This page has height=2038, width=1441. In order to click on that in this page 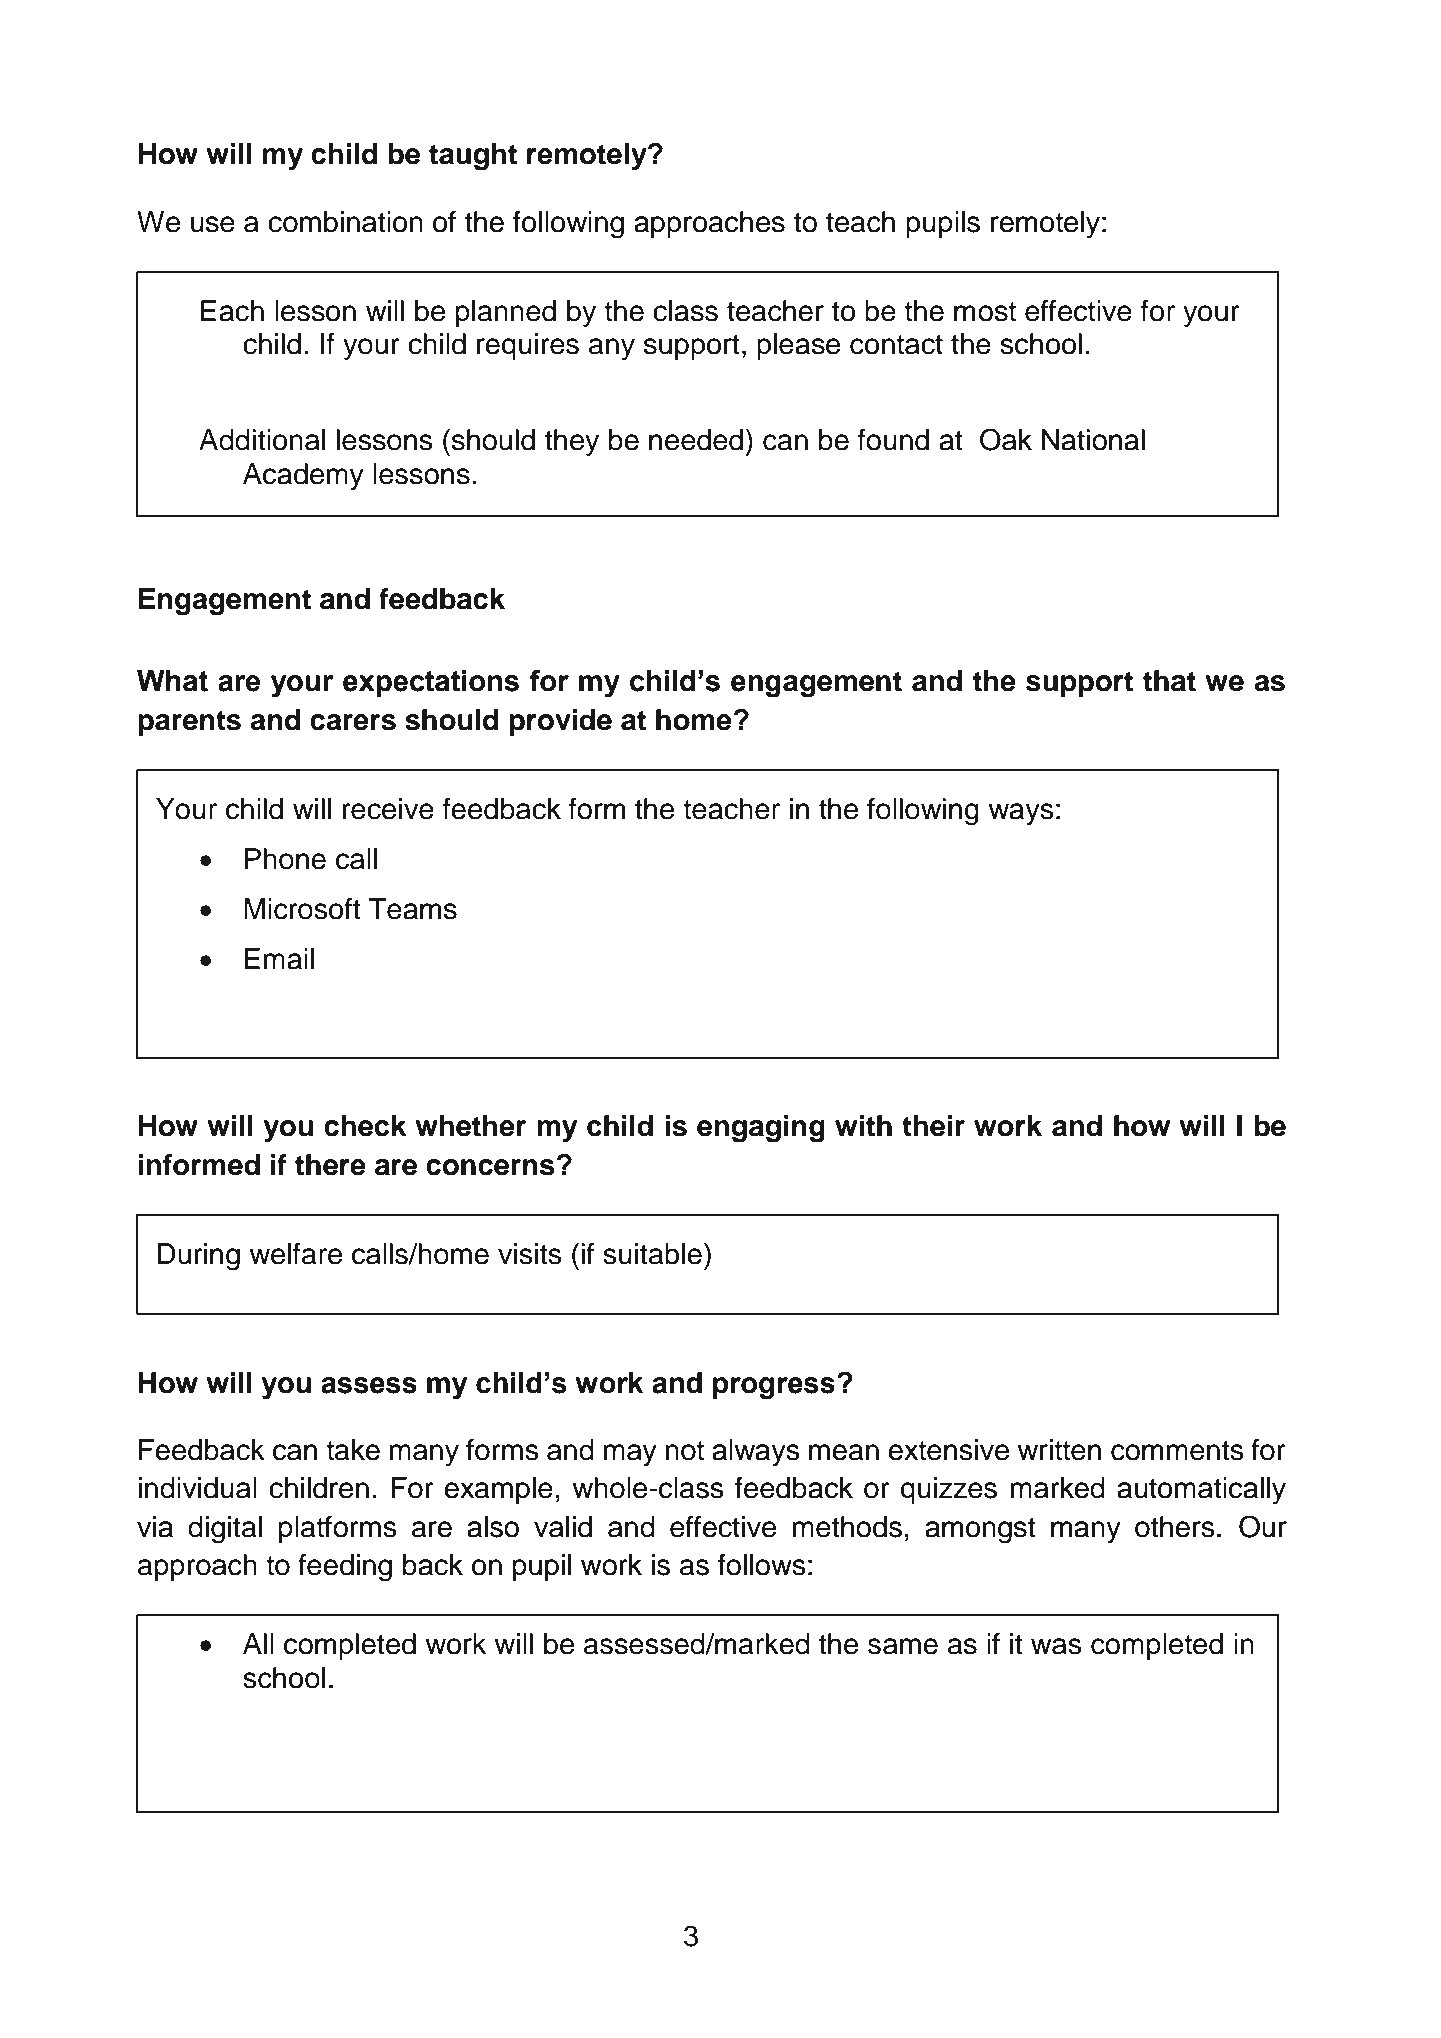, I will do `click(1169, 681)`.
